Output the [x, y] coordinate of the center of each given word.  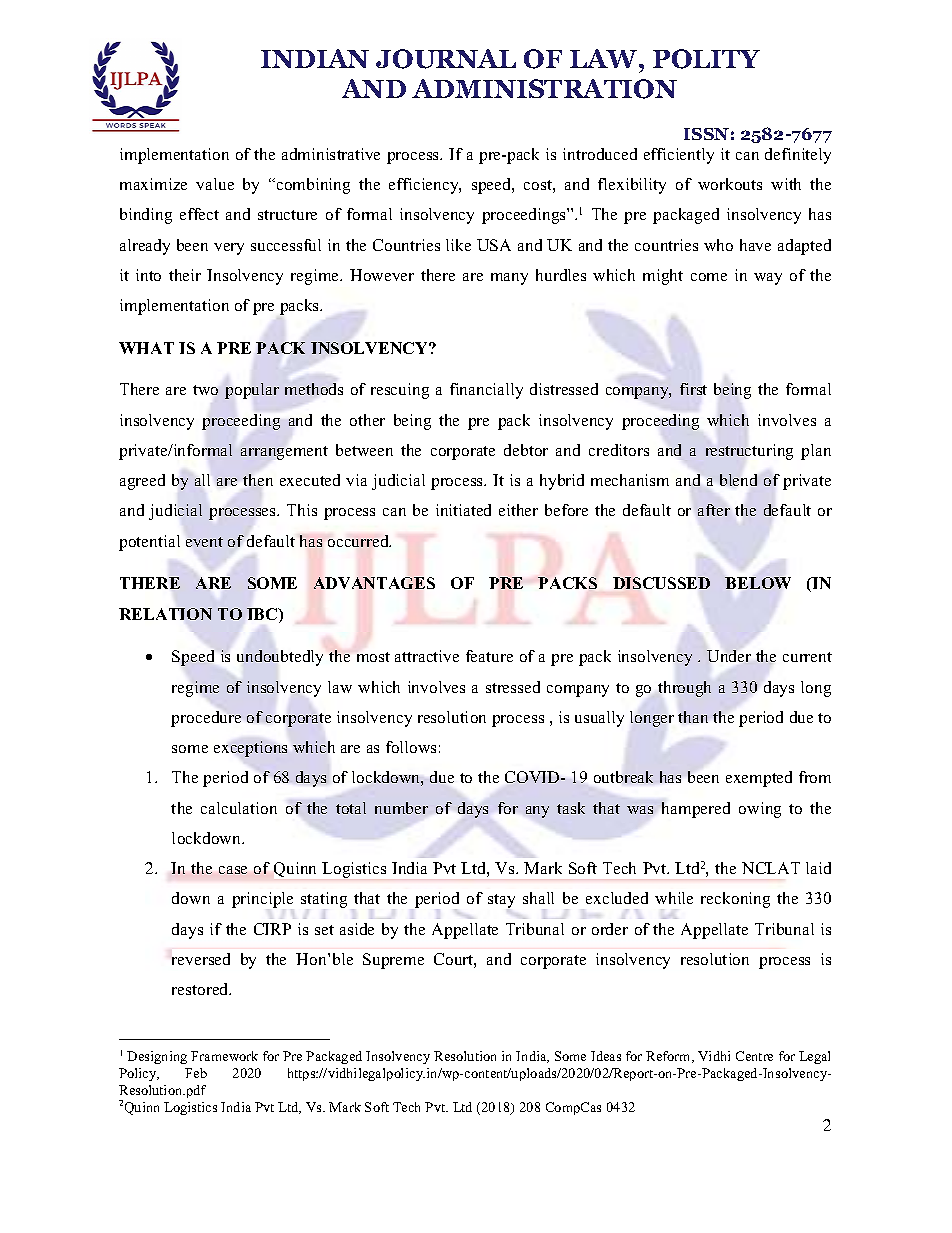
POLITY [706, 59]
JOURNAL [446, 59]
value [215, 184]
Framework [224, 1056]
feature [489, 656]
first [693, 389]
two [205, 390]
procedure [206, 719]
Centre [754, 1056]
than [693, 717]
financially [486, 391]
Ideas [606, 1056]
